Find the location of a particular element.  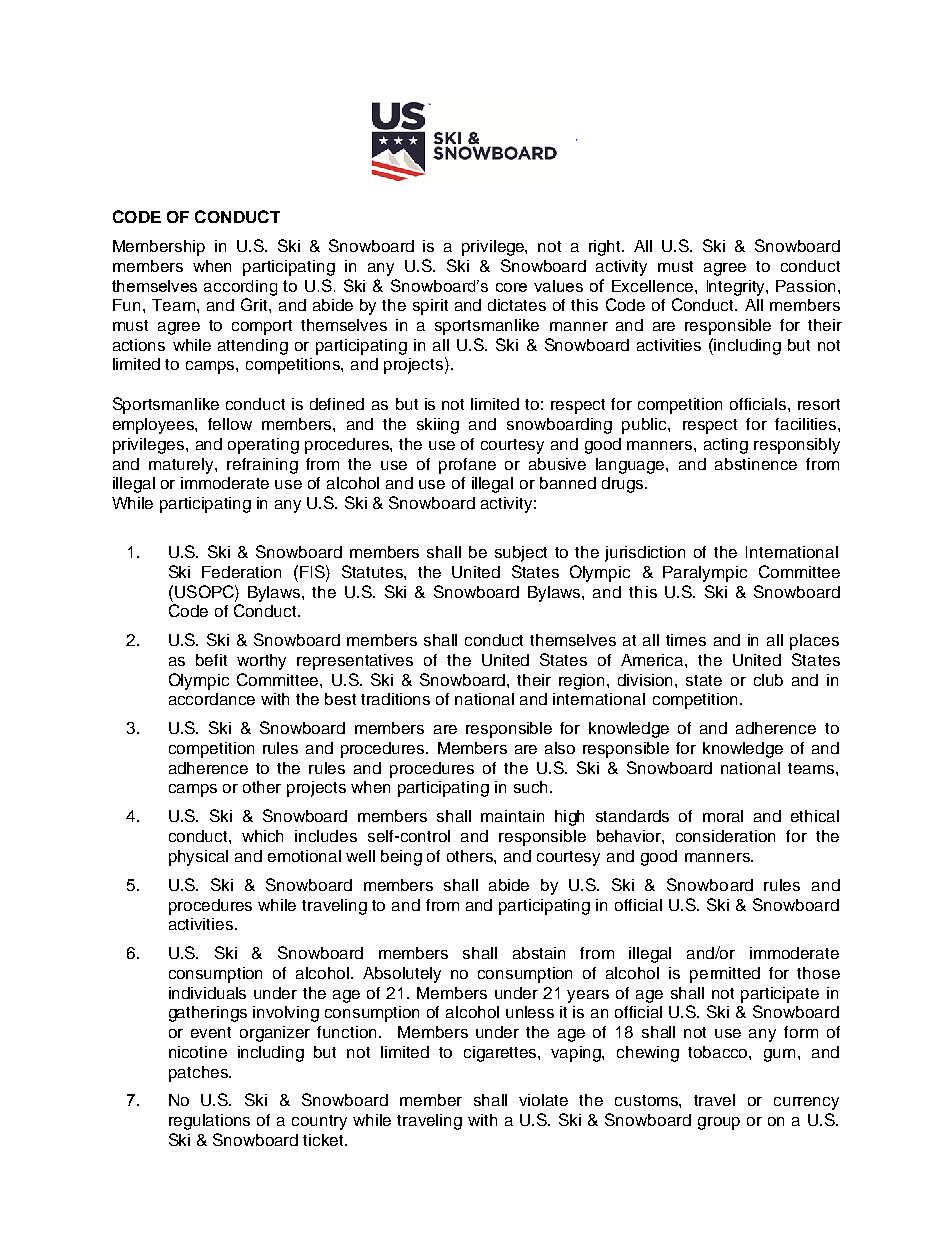

core is located at coordinates (511, 287).
